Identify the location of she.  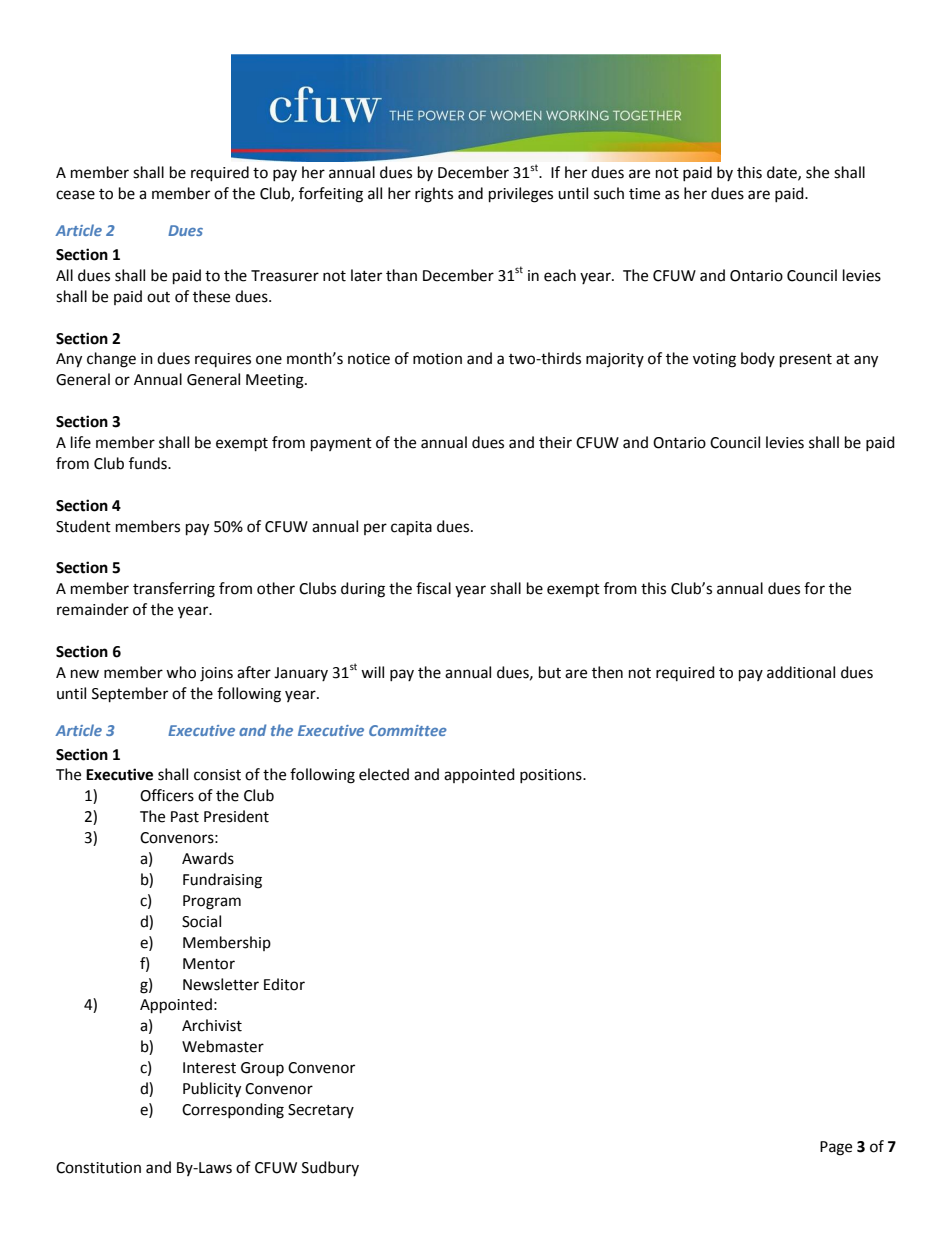
(817, 172).
